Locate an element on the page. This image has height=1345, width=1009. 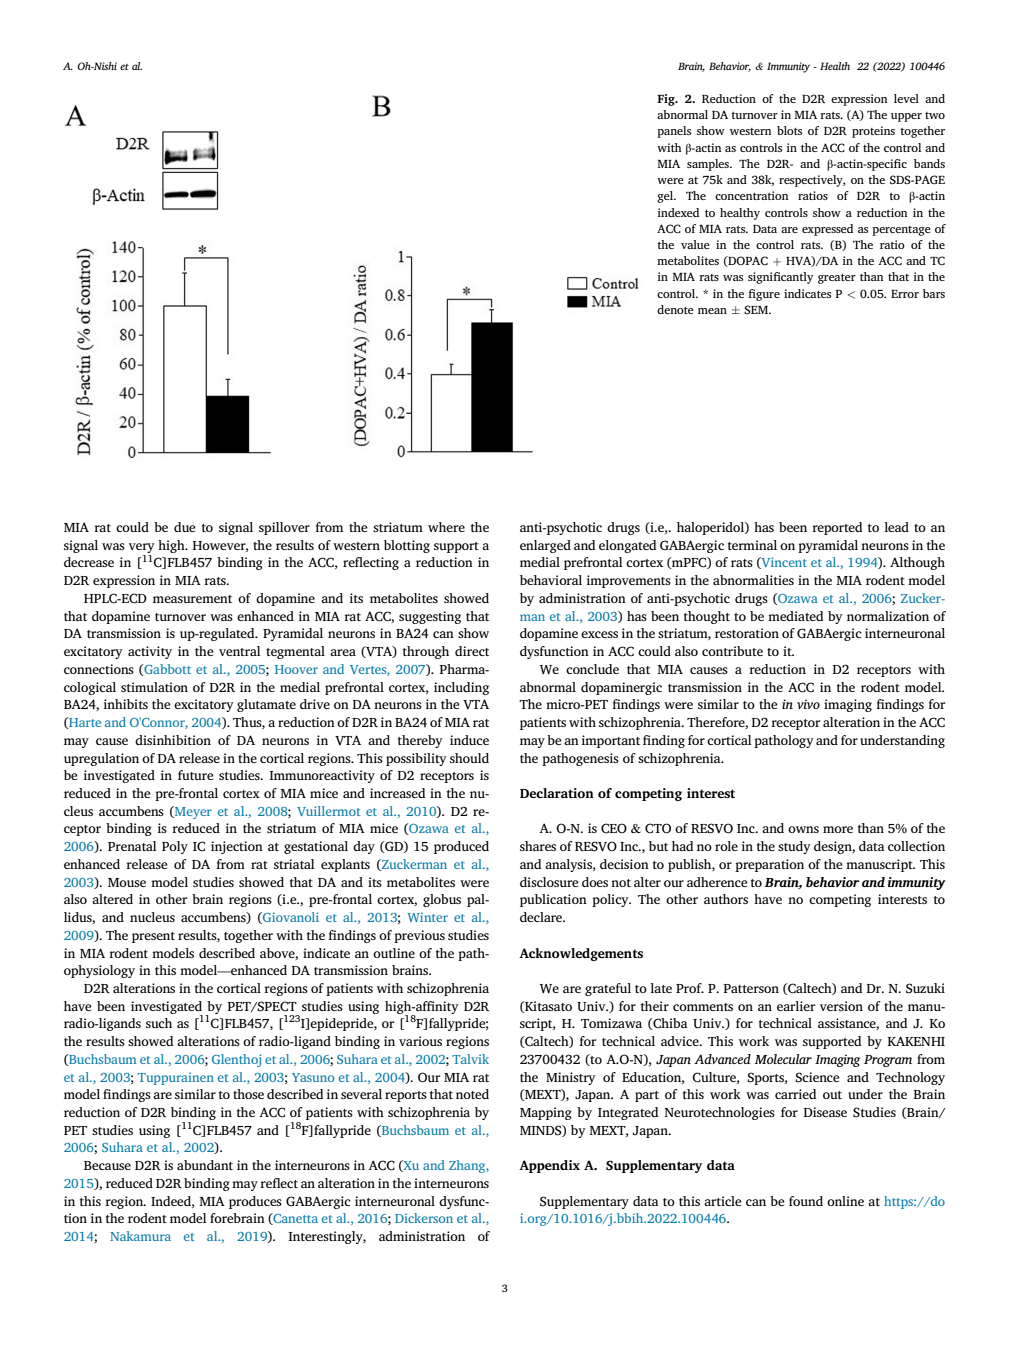
ventral is located at coordinates (240, 651).
